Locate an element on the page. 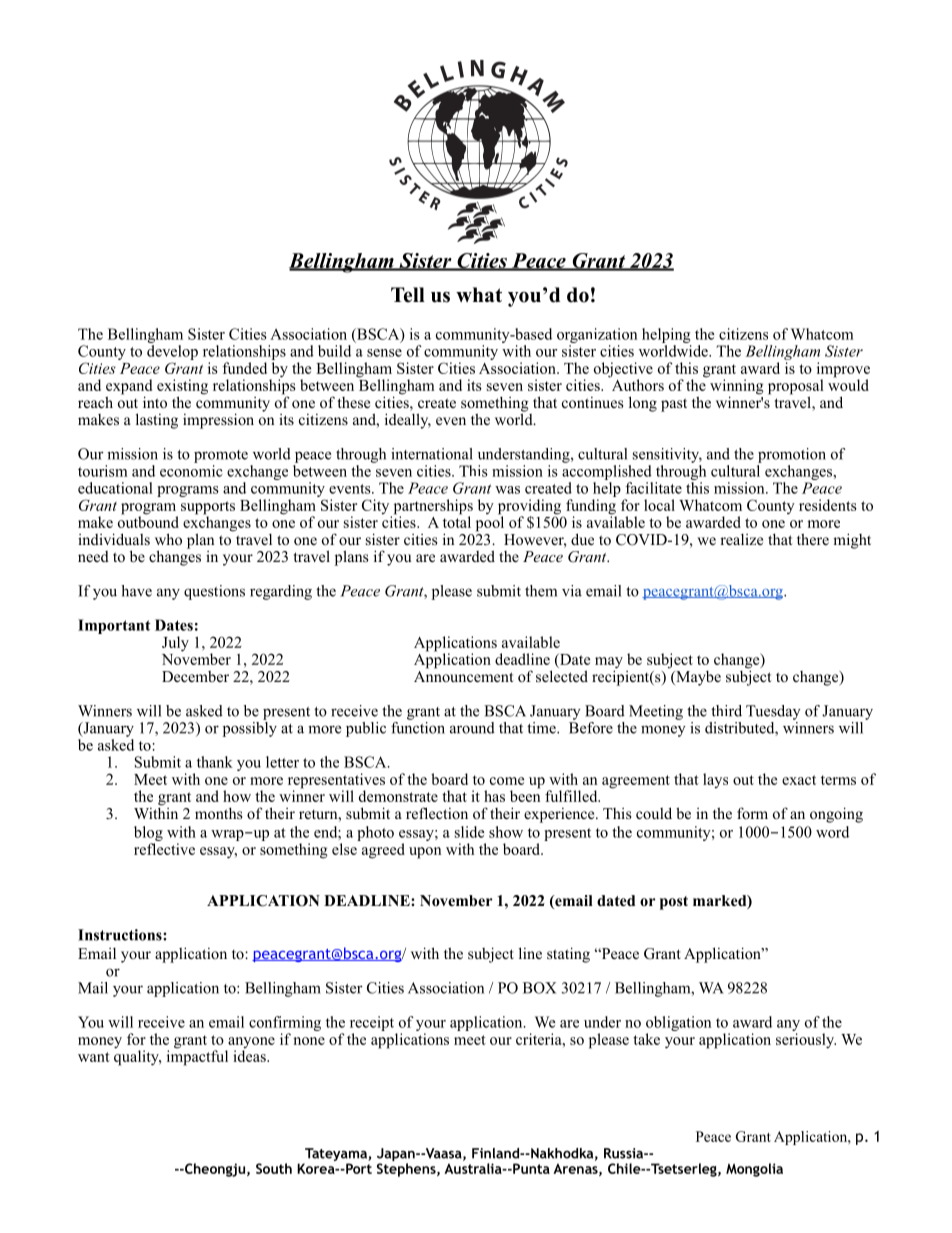 The width and height of the image is (952, 1233). receipt is located at coordinates (372, 1023).
